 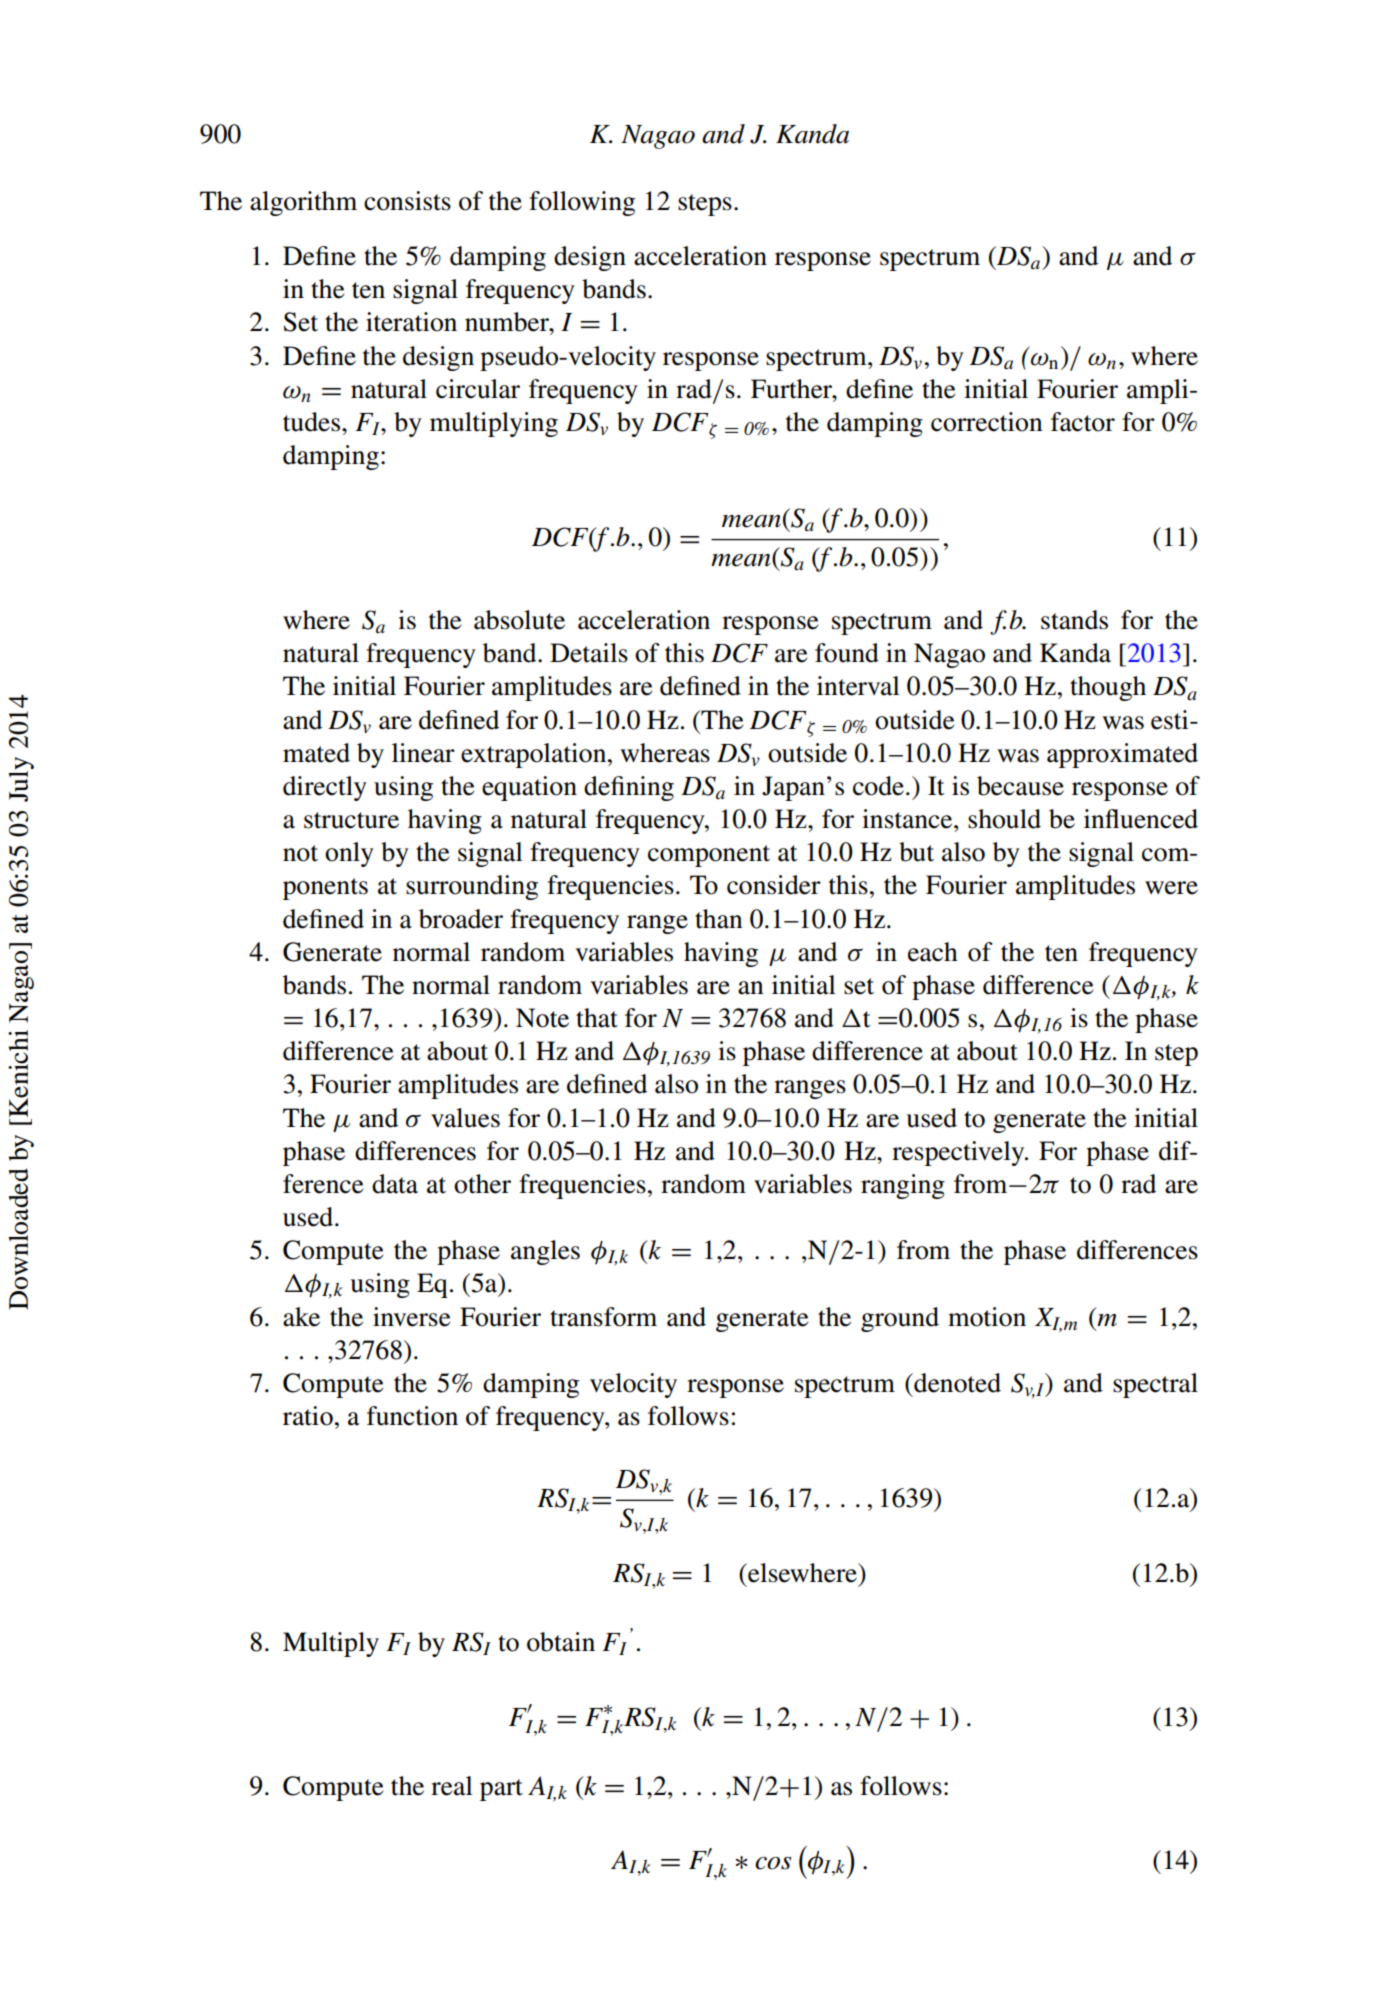 I want to click on than, so click(x=719, y=919).
